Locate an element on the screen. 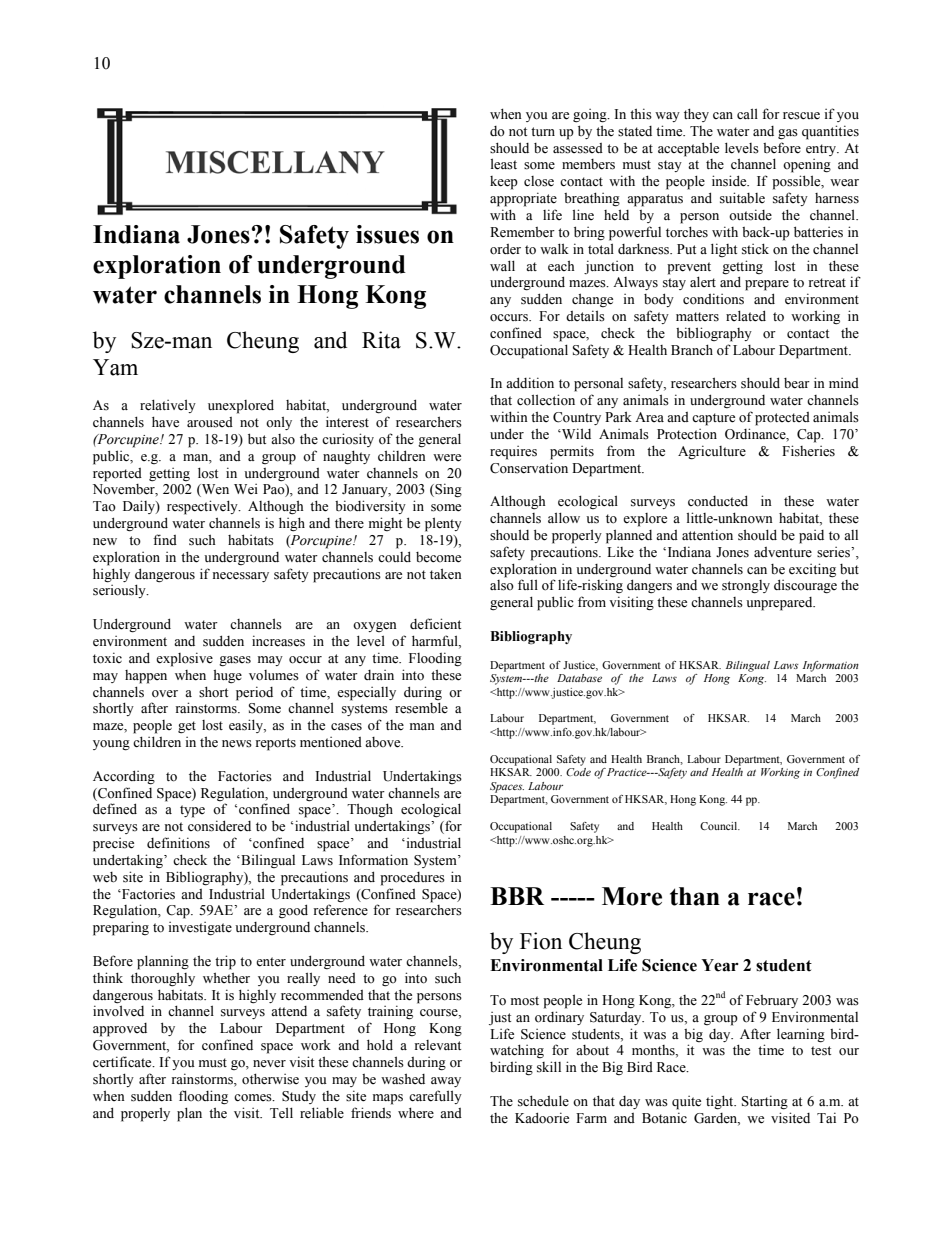 This screenshot has width=952, height=1233. call is located at coordinates (747, 113).
